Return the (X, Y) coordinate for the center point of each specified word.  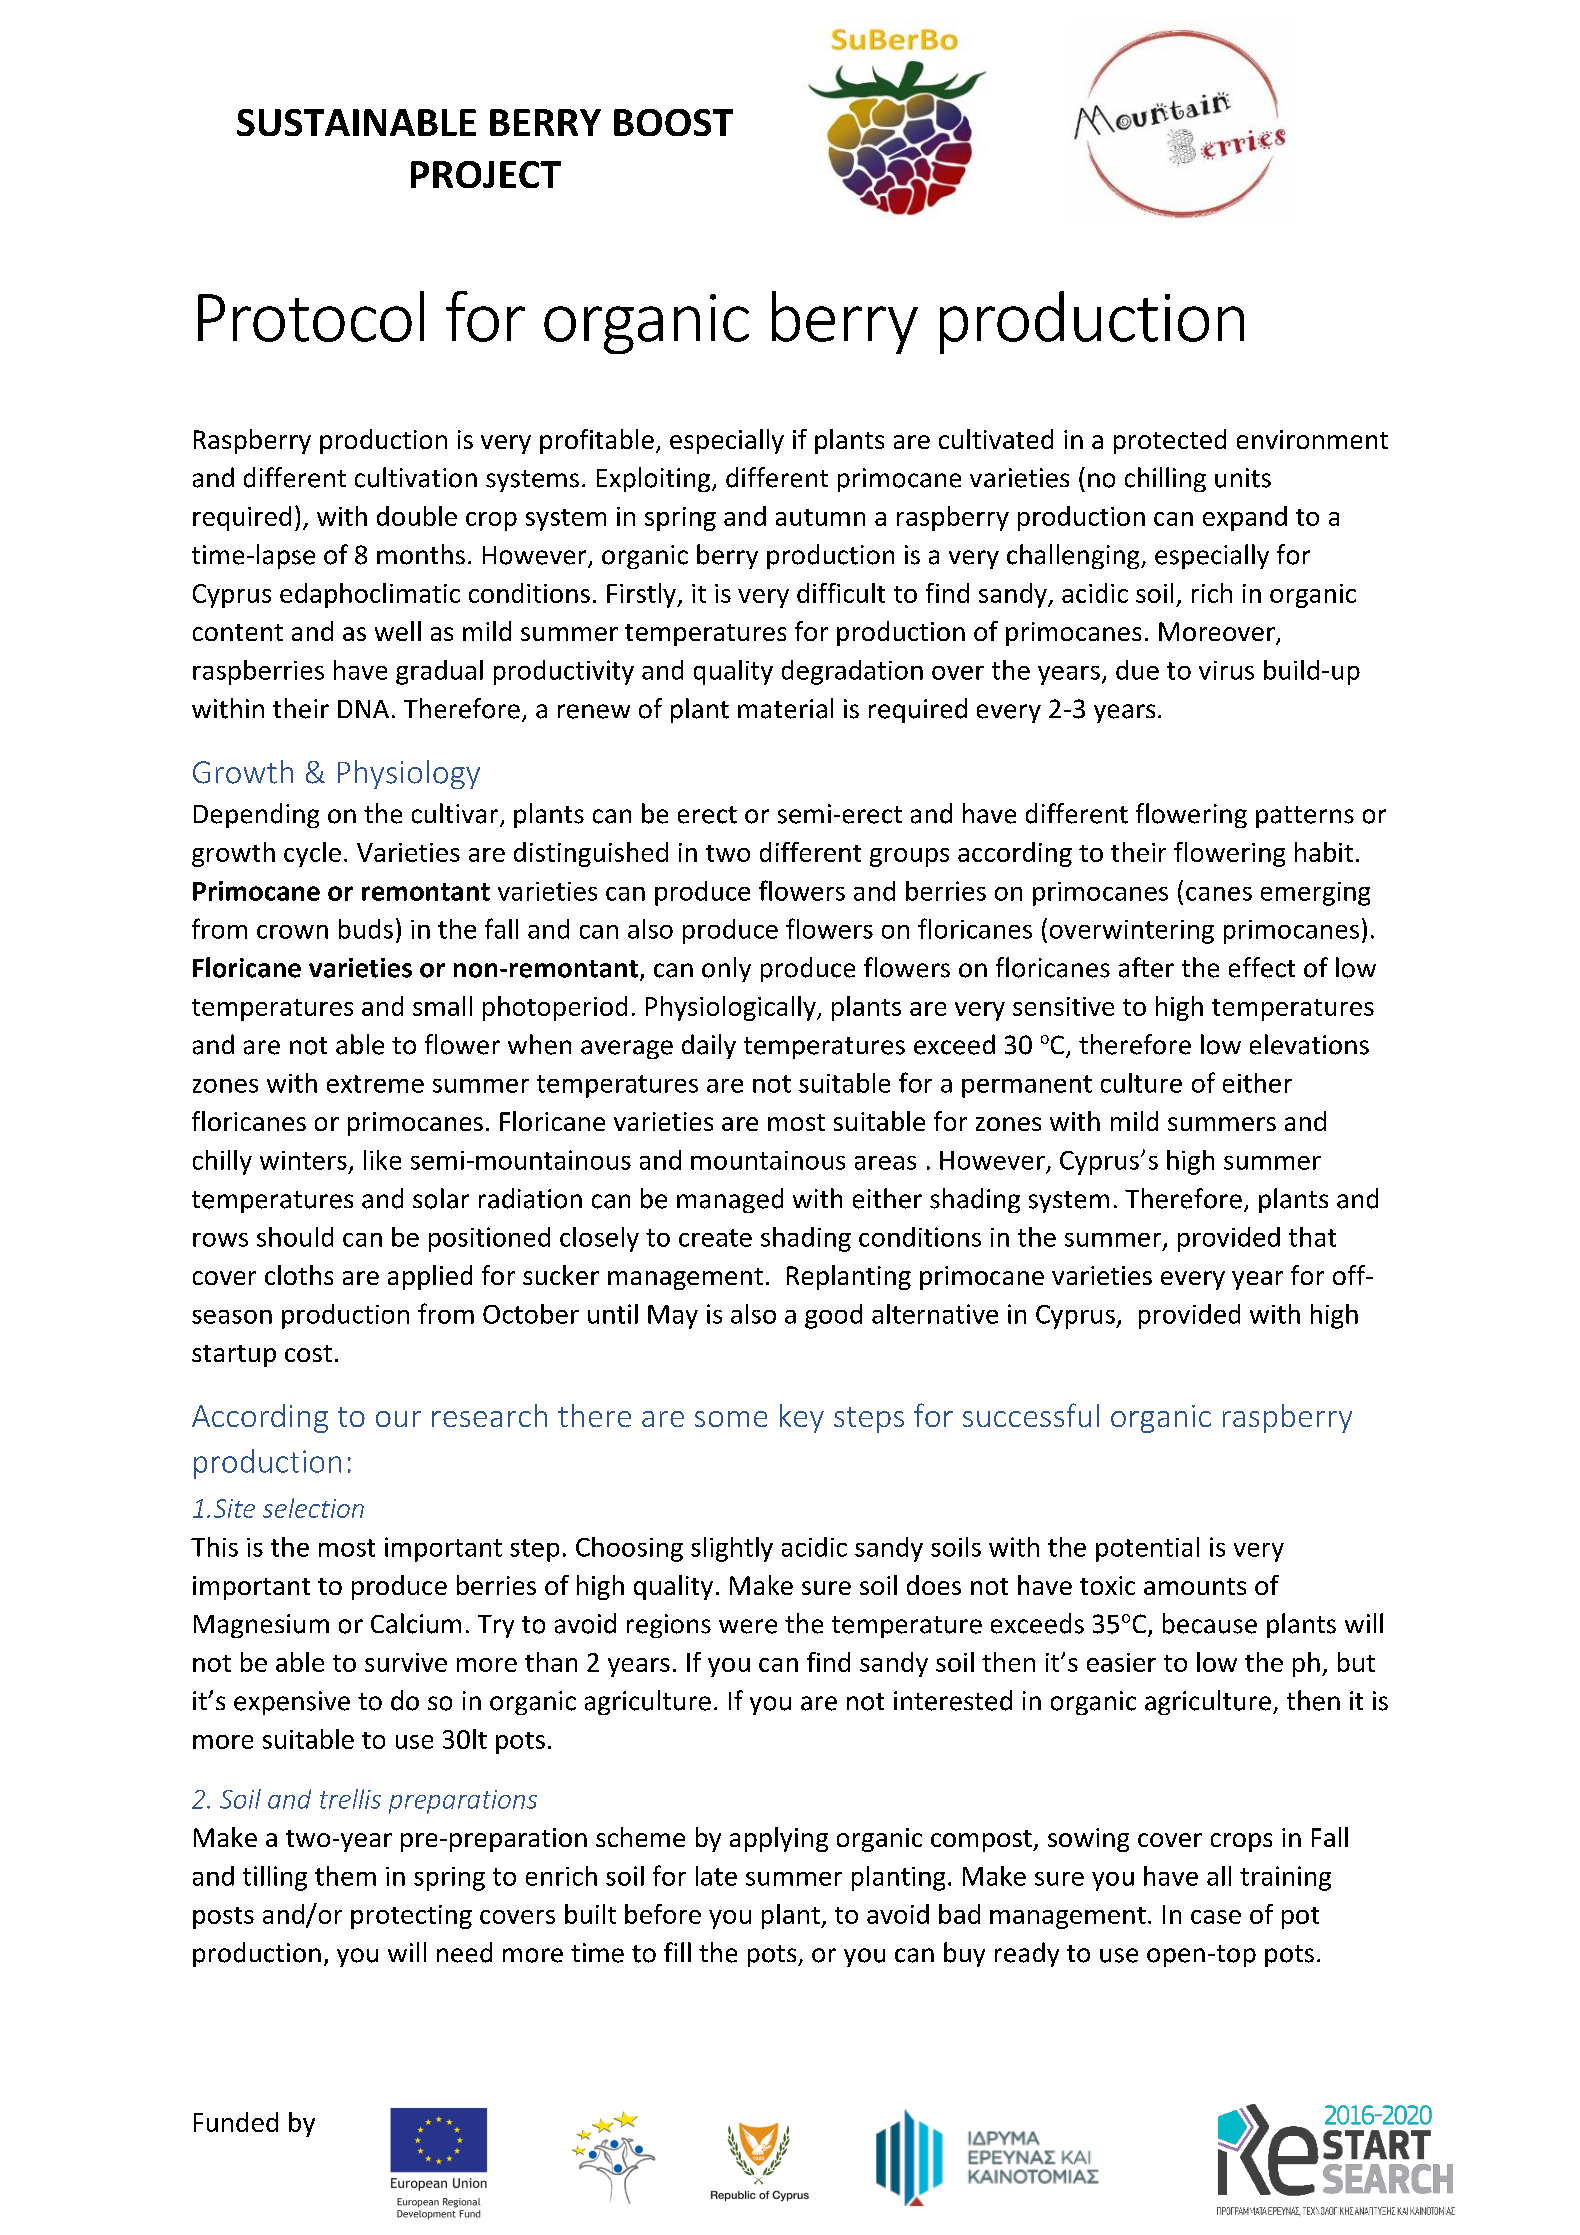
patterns (1305, 817)
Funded (236, 2122)
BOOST (673, 122)
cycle (312, 854)
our (398, 1419)
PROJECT (486, 174)
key (802, 1418)
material (785, 708)
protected (1170, 441)
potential (1147, 1549)
